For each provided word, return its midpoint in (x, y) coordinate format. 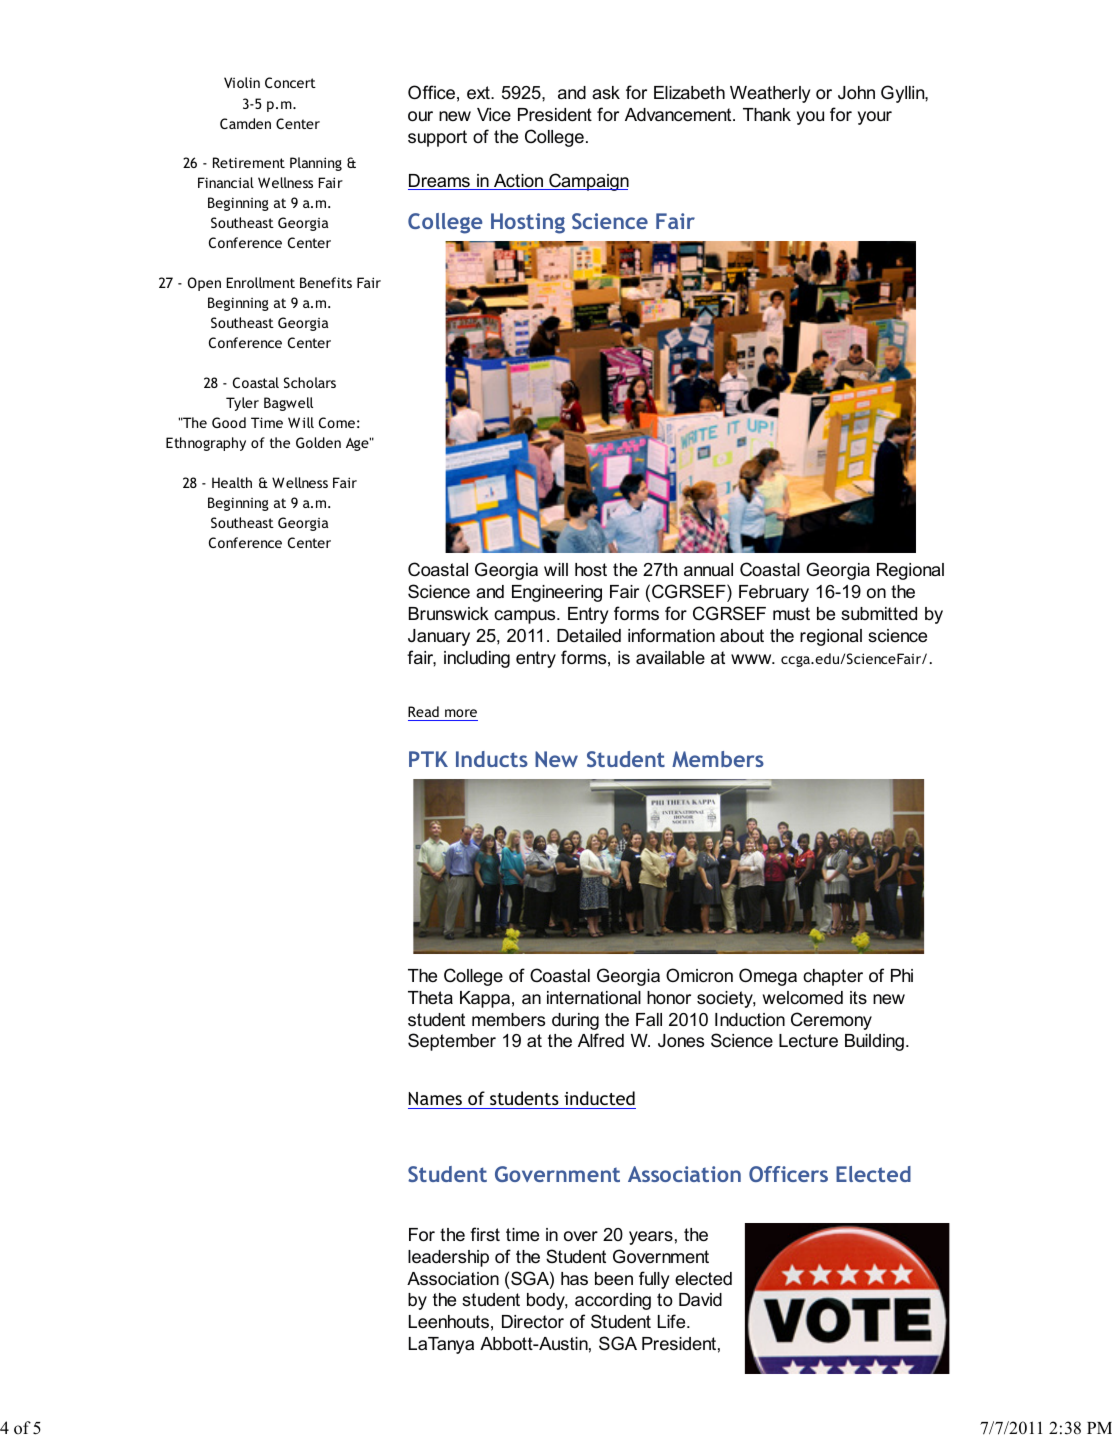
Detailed (589, 635)
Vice (494, 114)
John (856, 92)
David (700, 1300)
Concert (290, 82)
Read (423, 711)
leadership (448, 1258)
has (574, 1279)
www (752, 659)
